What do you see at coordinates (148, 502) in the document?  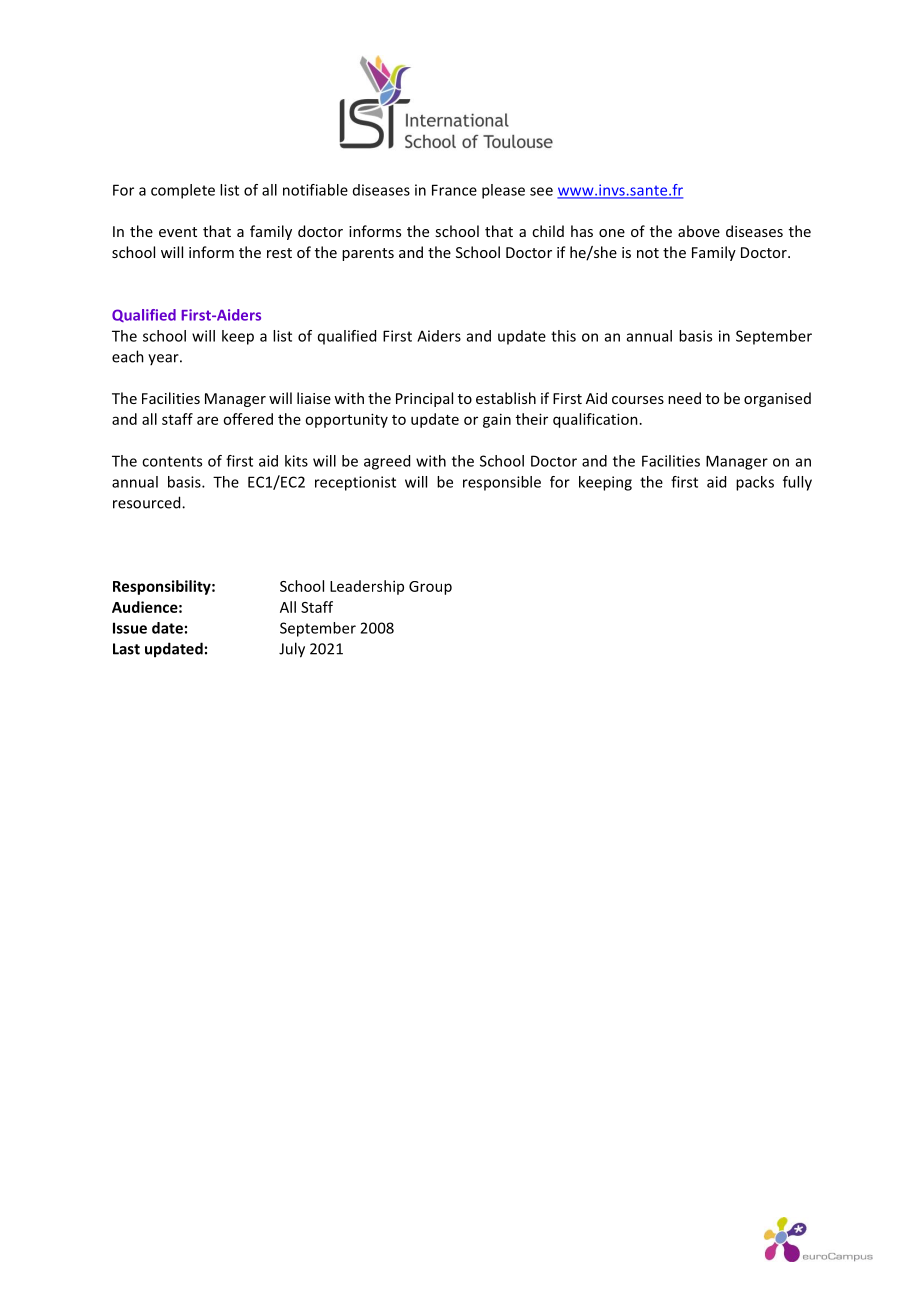 I see `resourced` at bounding box center [148, 502].
